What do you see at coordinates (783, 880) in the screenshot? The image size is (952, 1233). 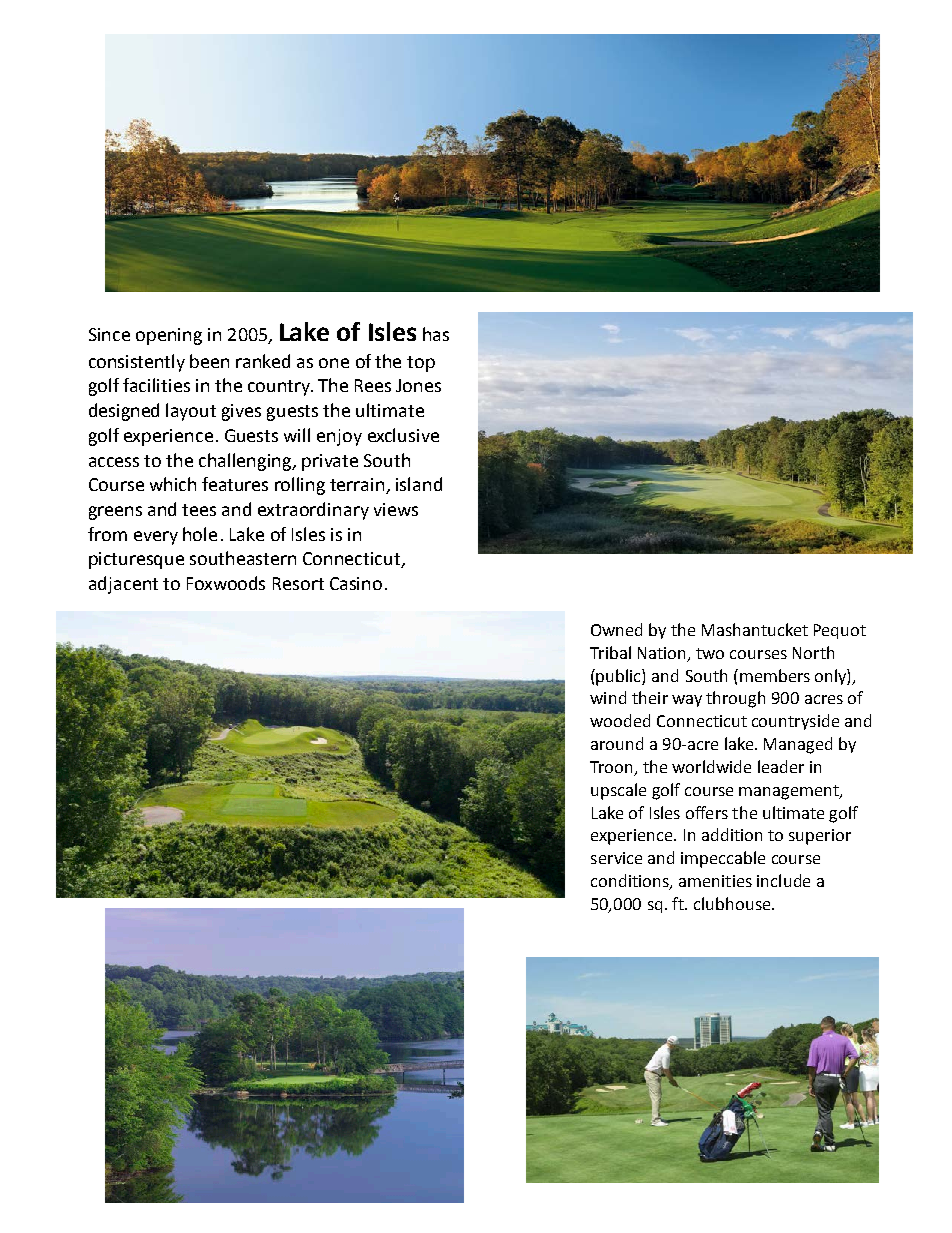 I see `include` at bounding box center [783, 880].
